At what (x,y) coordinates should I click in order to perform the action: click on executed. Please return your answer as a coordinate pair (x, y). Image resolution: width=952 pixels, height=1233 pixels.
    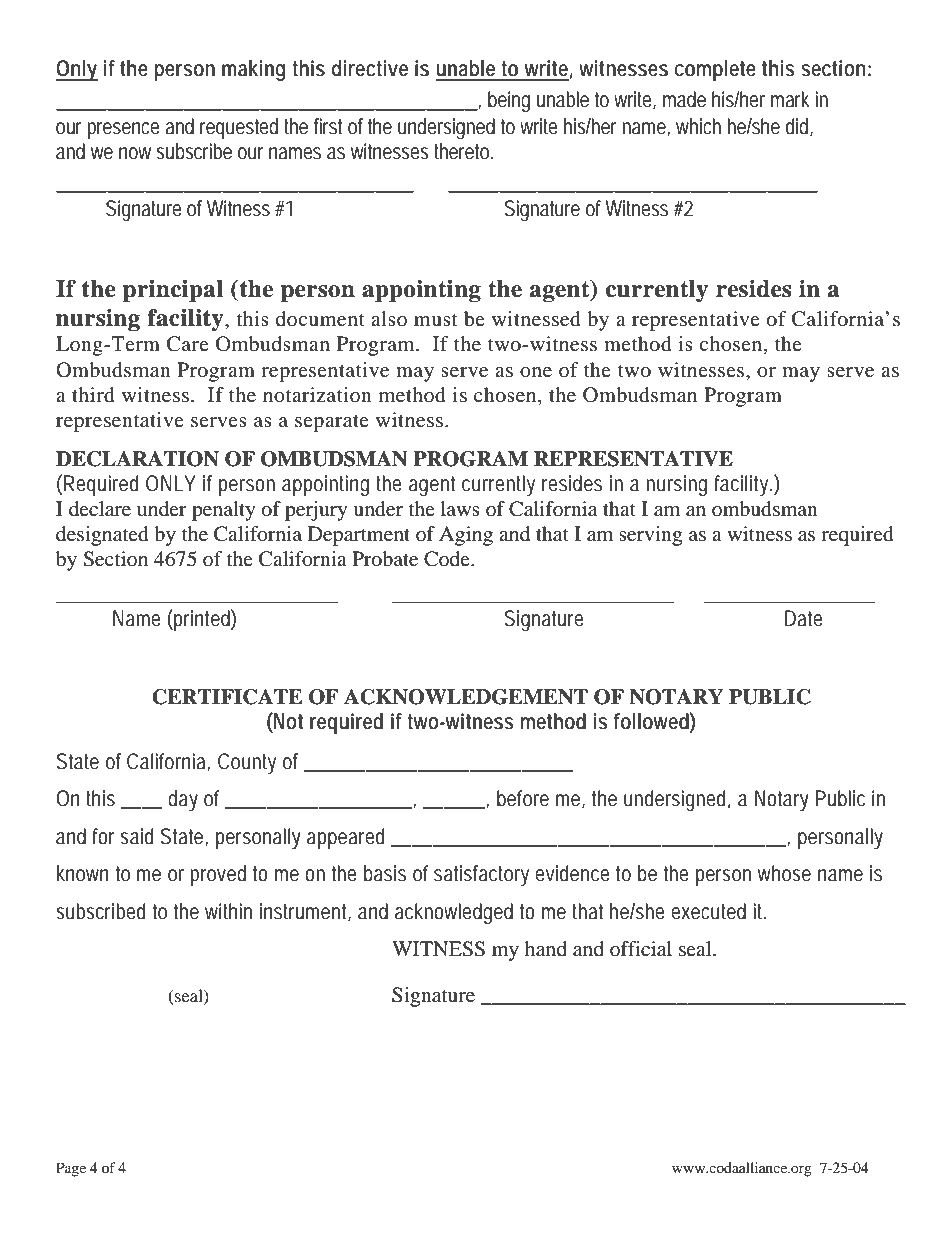
    Looking at the image, I should click on (708, 911).
